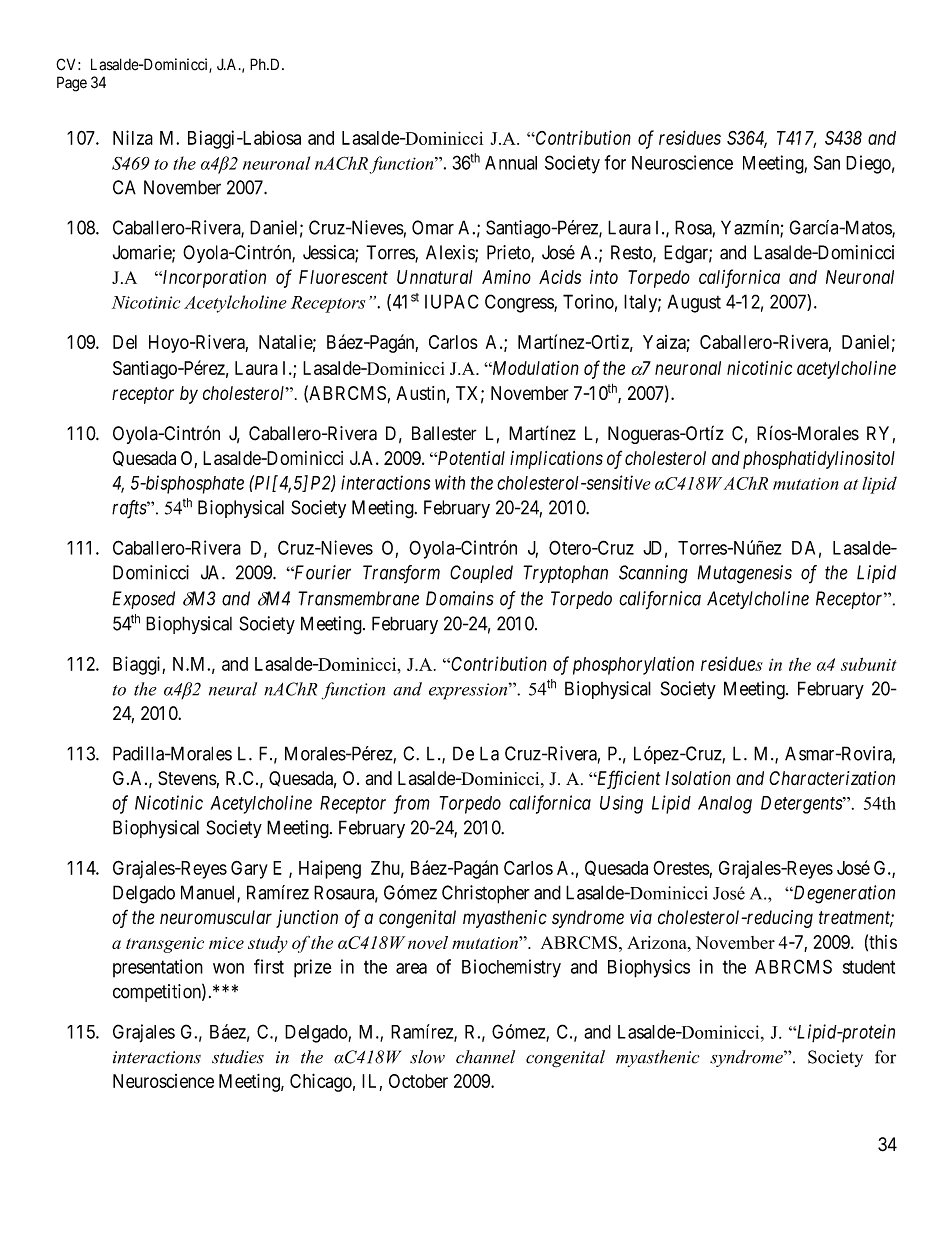  Describe the element at coordinates (72, 84) in the image. I see `Page` at that location.
